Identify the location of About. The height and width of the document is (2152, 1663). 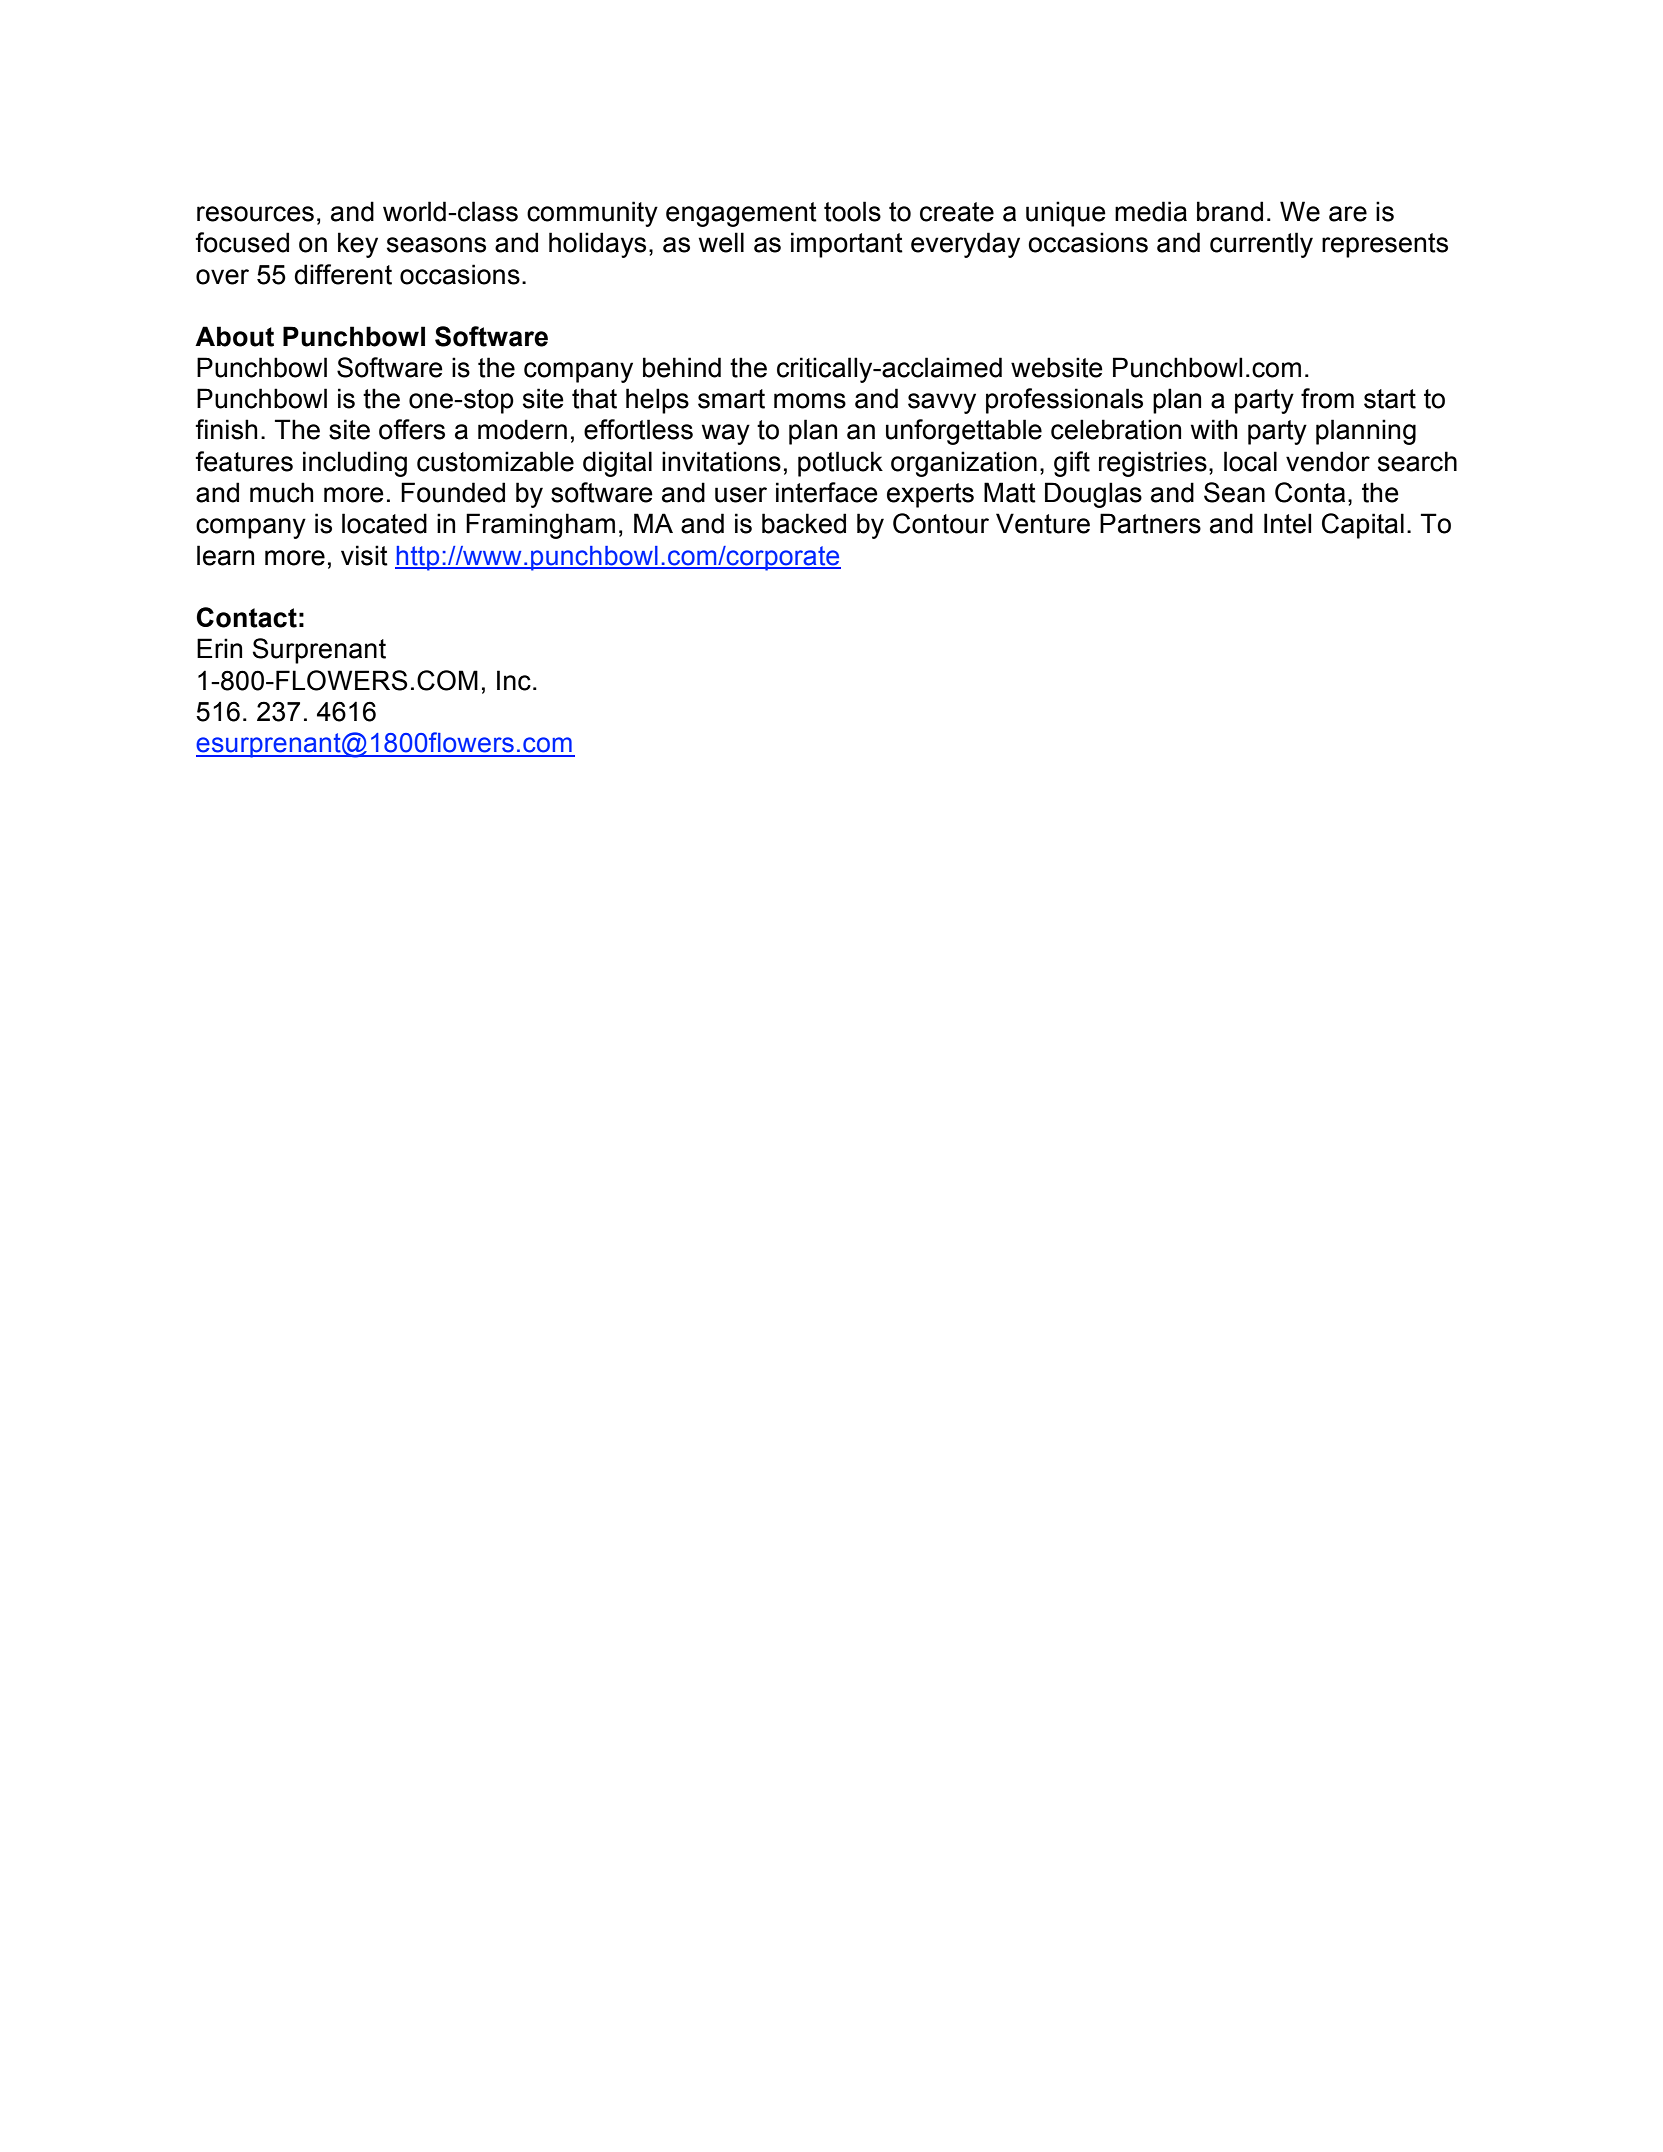
(234, 336).
